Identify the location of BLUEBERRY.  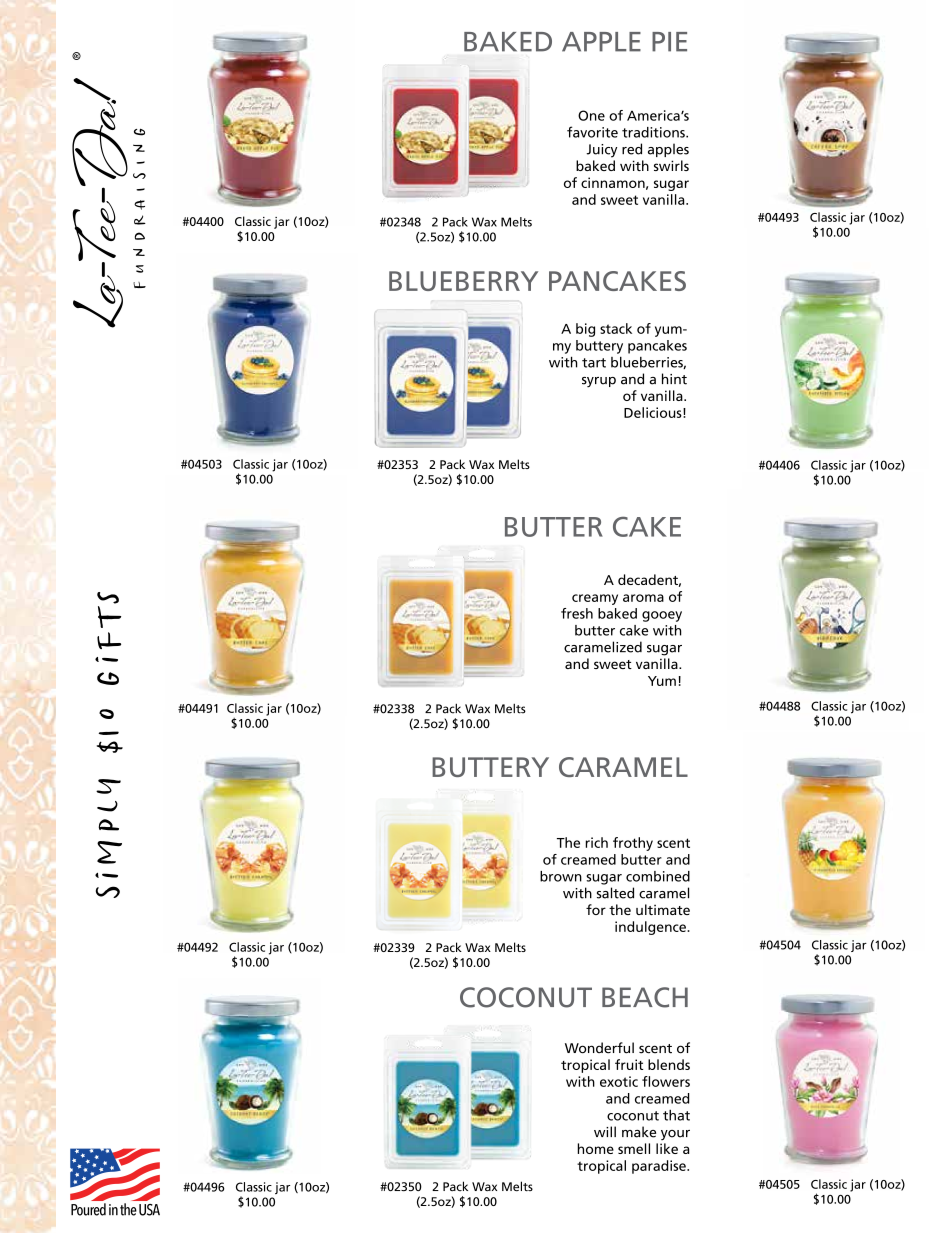
(463, 281).
